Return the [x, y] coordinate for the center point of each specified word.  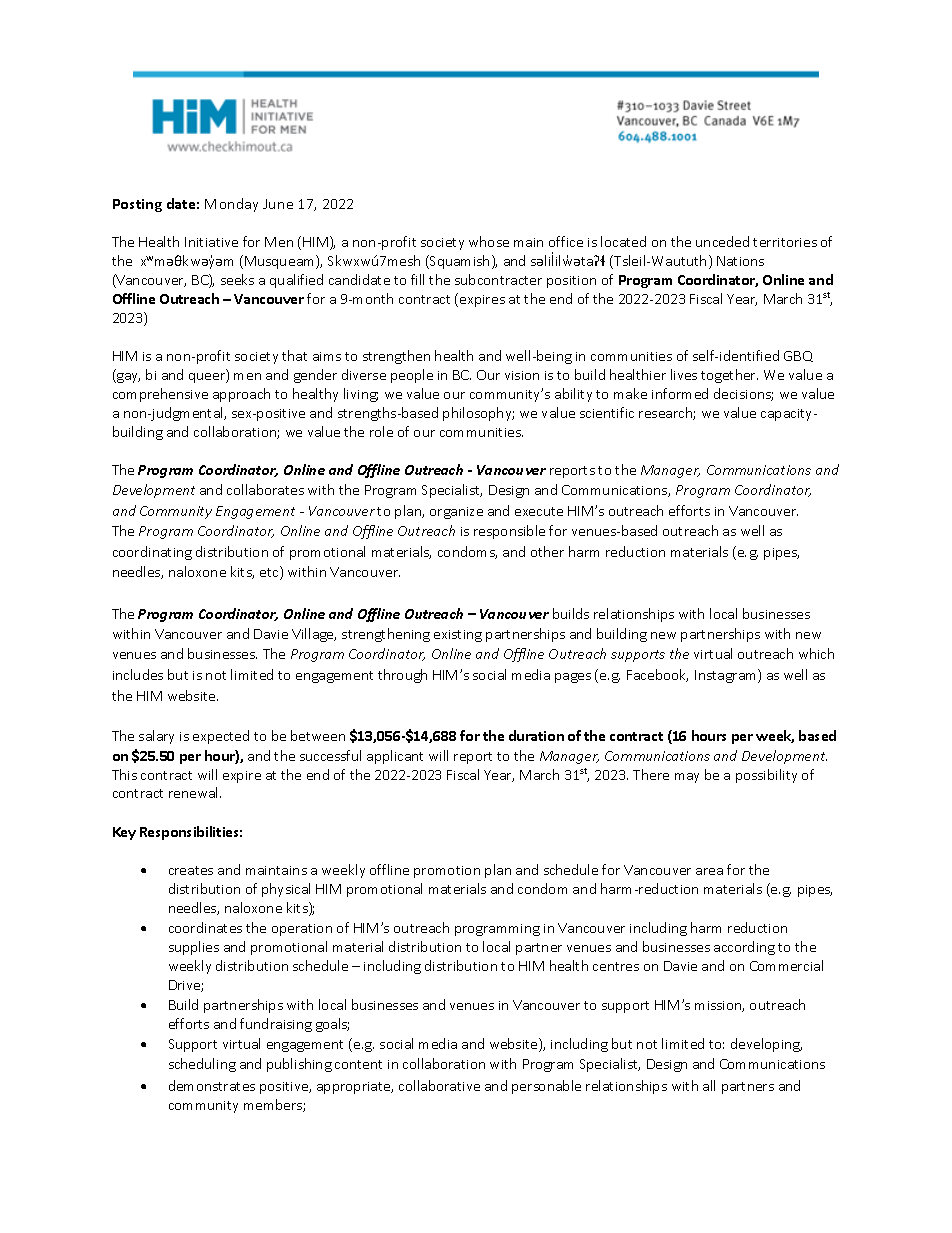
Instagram [727, 676]
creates [191, 870]
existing [458, 636]
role [381, 431]
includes [138, 674]
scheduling [202, 1065]
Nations [740, 261]
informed [680, 393]
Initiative [211, 242]
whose [489, 241]
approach [241, 395]
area [709, 871]
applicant [395, 757]
